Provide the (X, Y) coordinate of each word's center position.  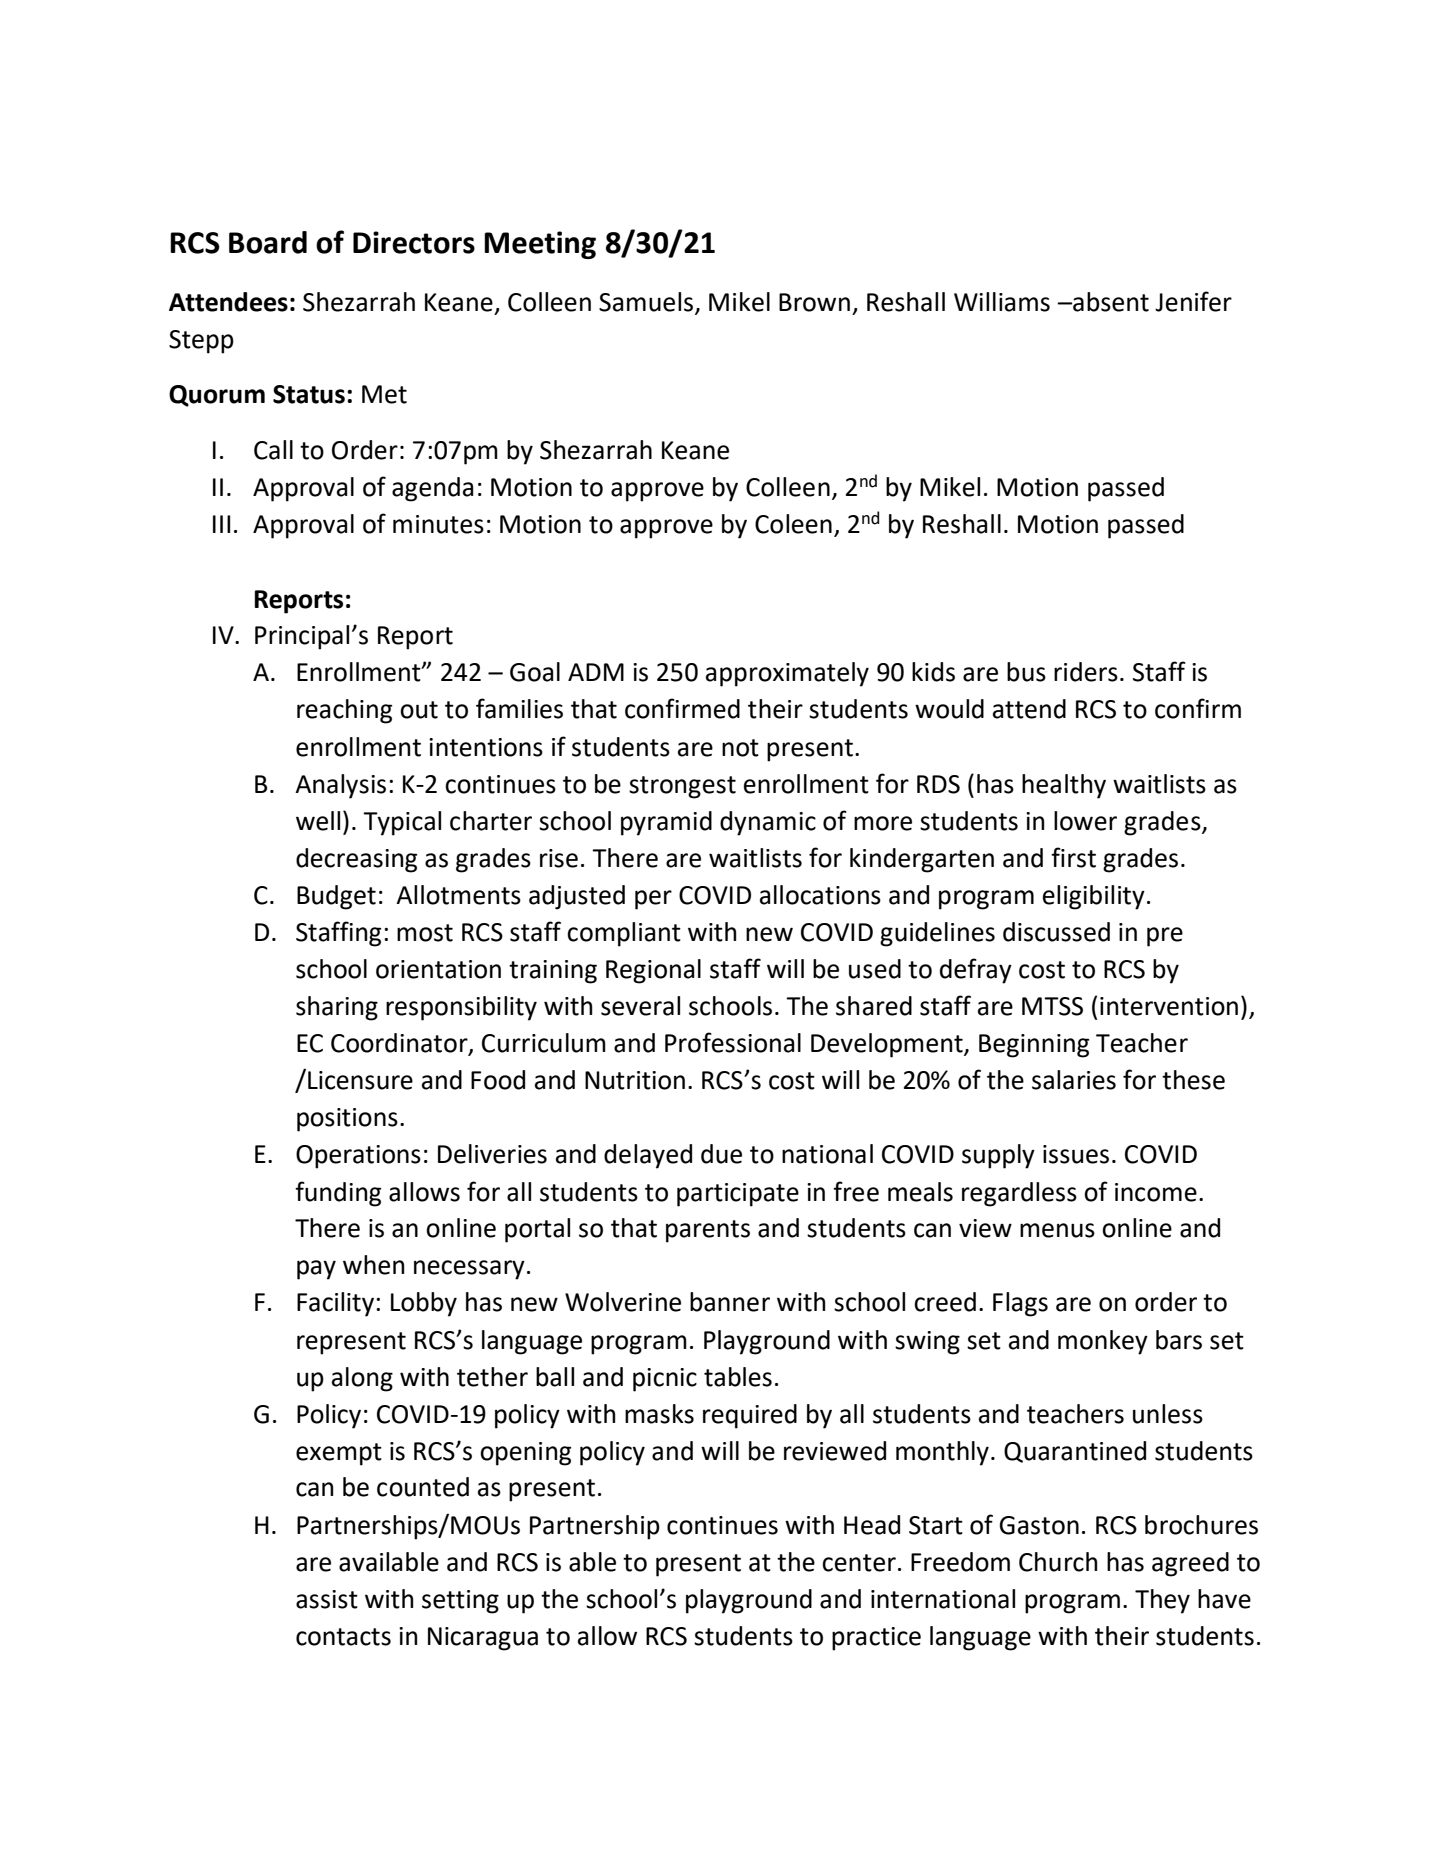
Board (268, 242)
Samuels (646, 302)
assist (327, 1599)
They (1162, 1601)
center (859, 1563)
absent (1110, 302)
